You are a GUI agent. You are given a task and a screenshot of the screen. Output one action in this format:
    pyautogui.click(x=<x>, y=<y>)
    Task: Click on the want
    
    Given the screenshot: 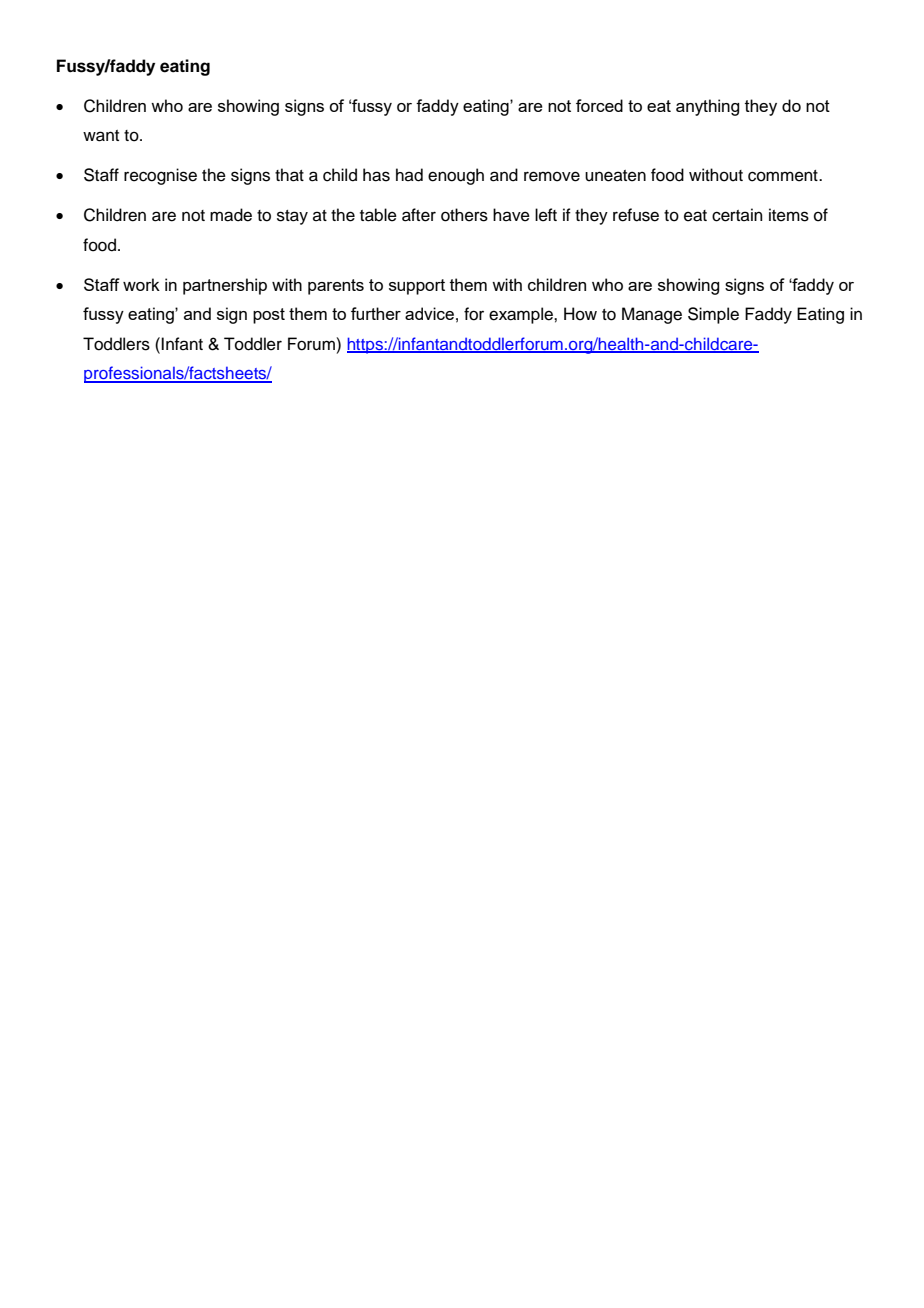 What is the action you would take?
    pyautogui.click(x=101, y=136)
